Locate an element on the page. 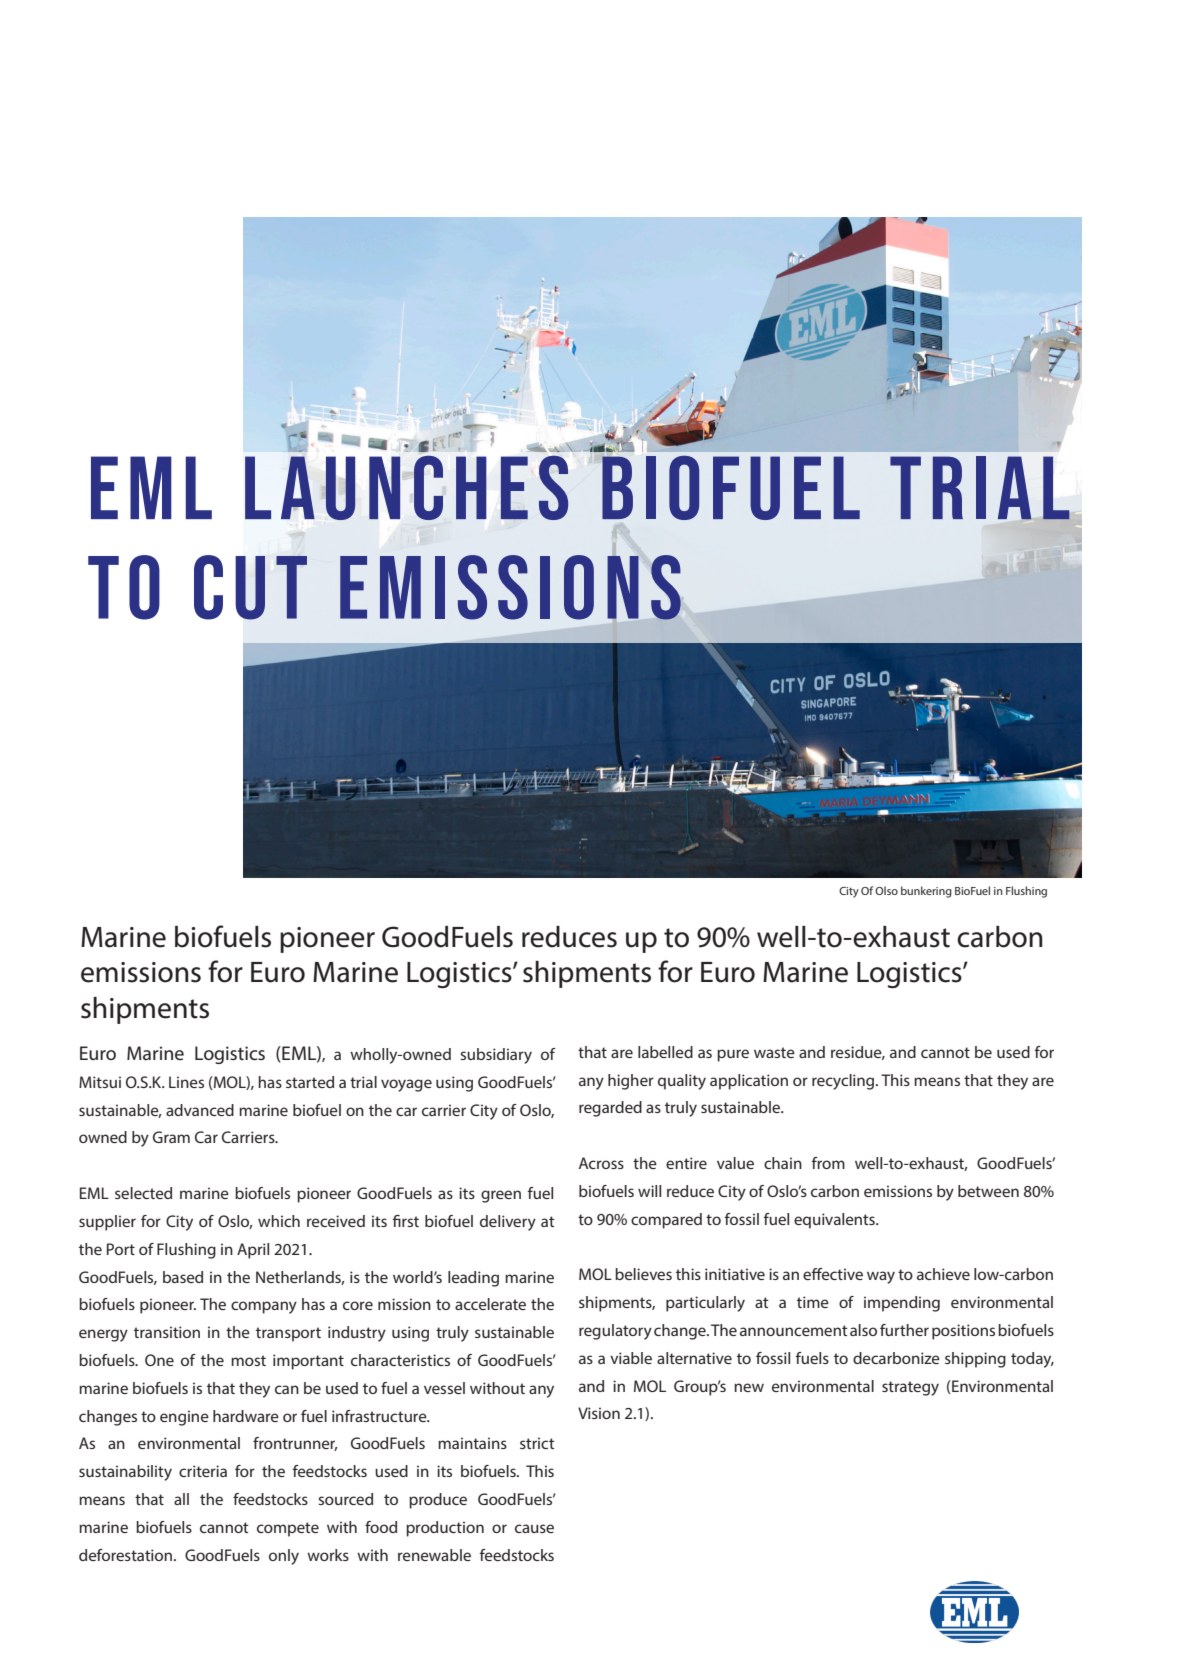  cause is located at coordinates (534, 1528).
